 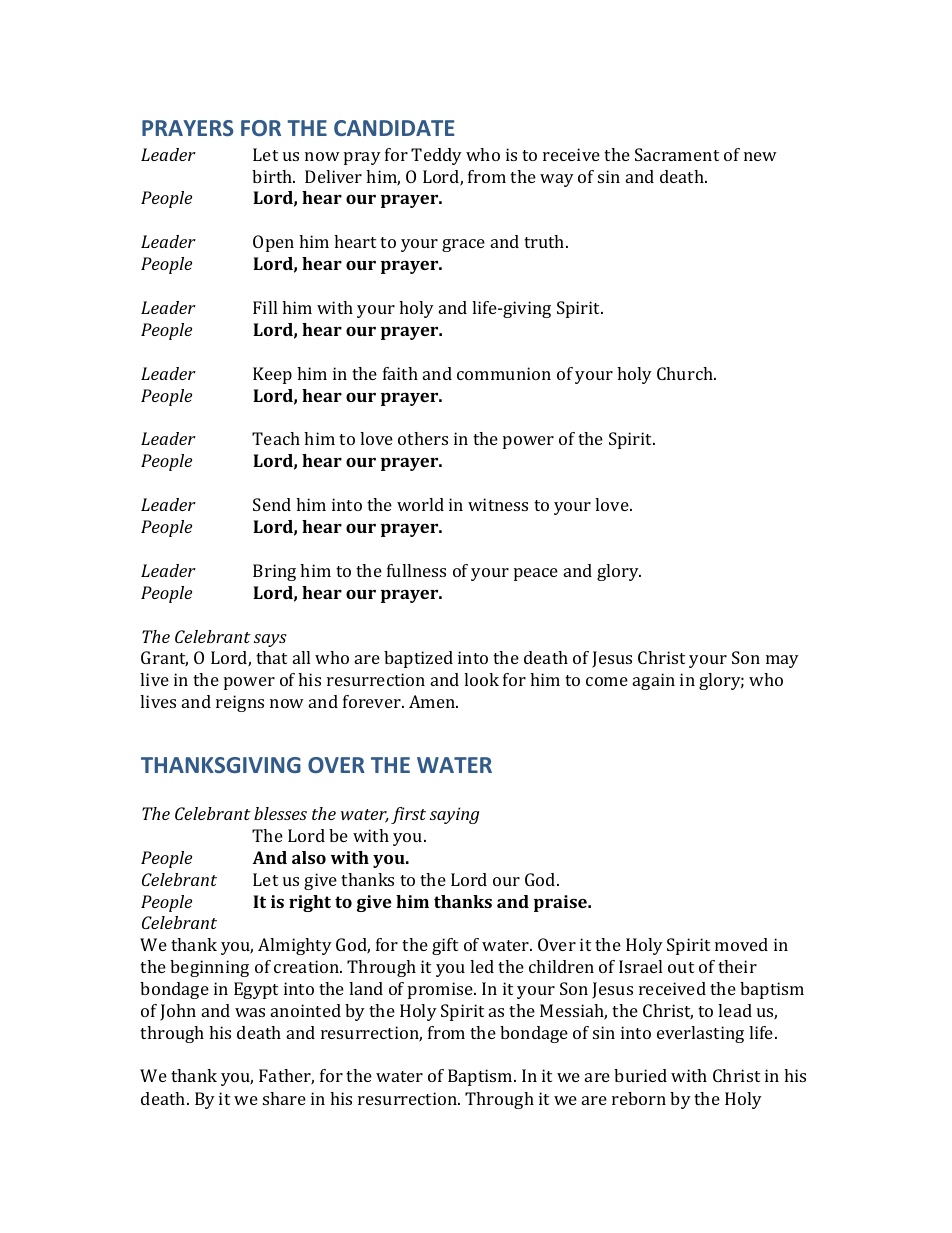 I want to click on share, so click(x=284, y=1098).
